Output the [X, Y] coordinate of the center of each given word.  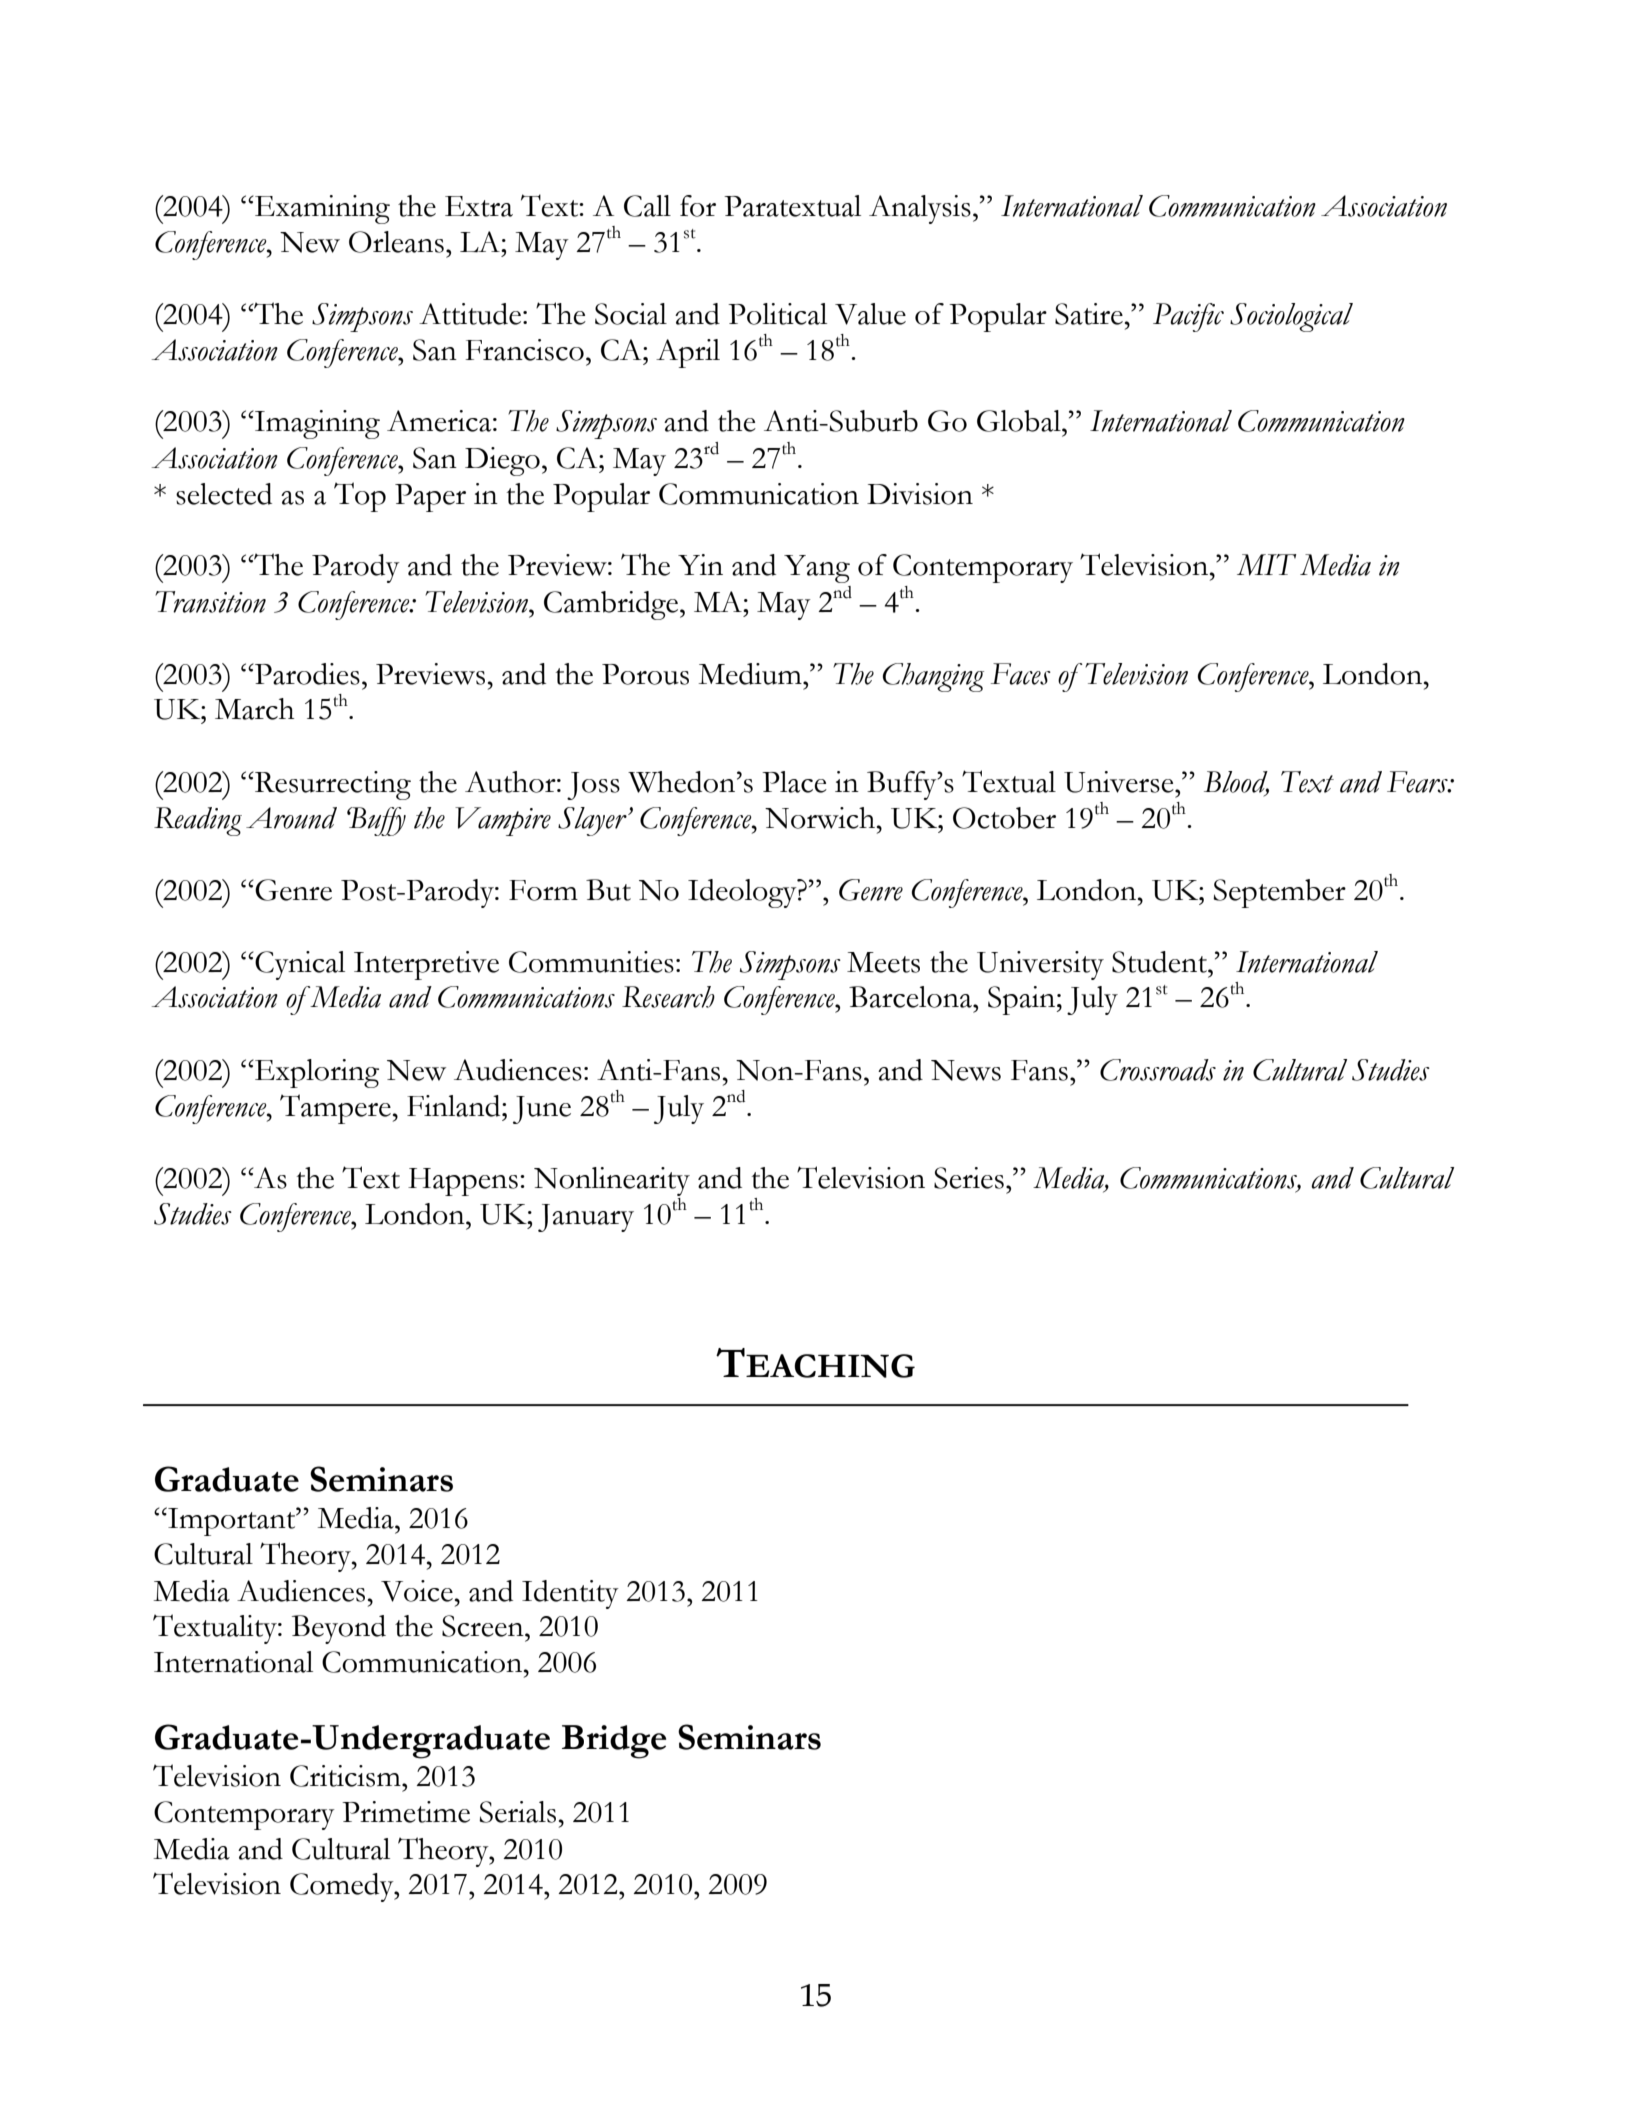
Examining [321, 209]
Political [777, 314]
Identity [570, 1594]
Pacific [1188, 317]
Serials [517, 1812]
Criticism [346, 1776]
